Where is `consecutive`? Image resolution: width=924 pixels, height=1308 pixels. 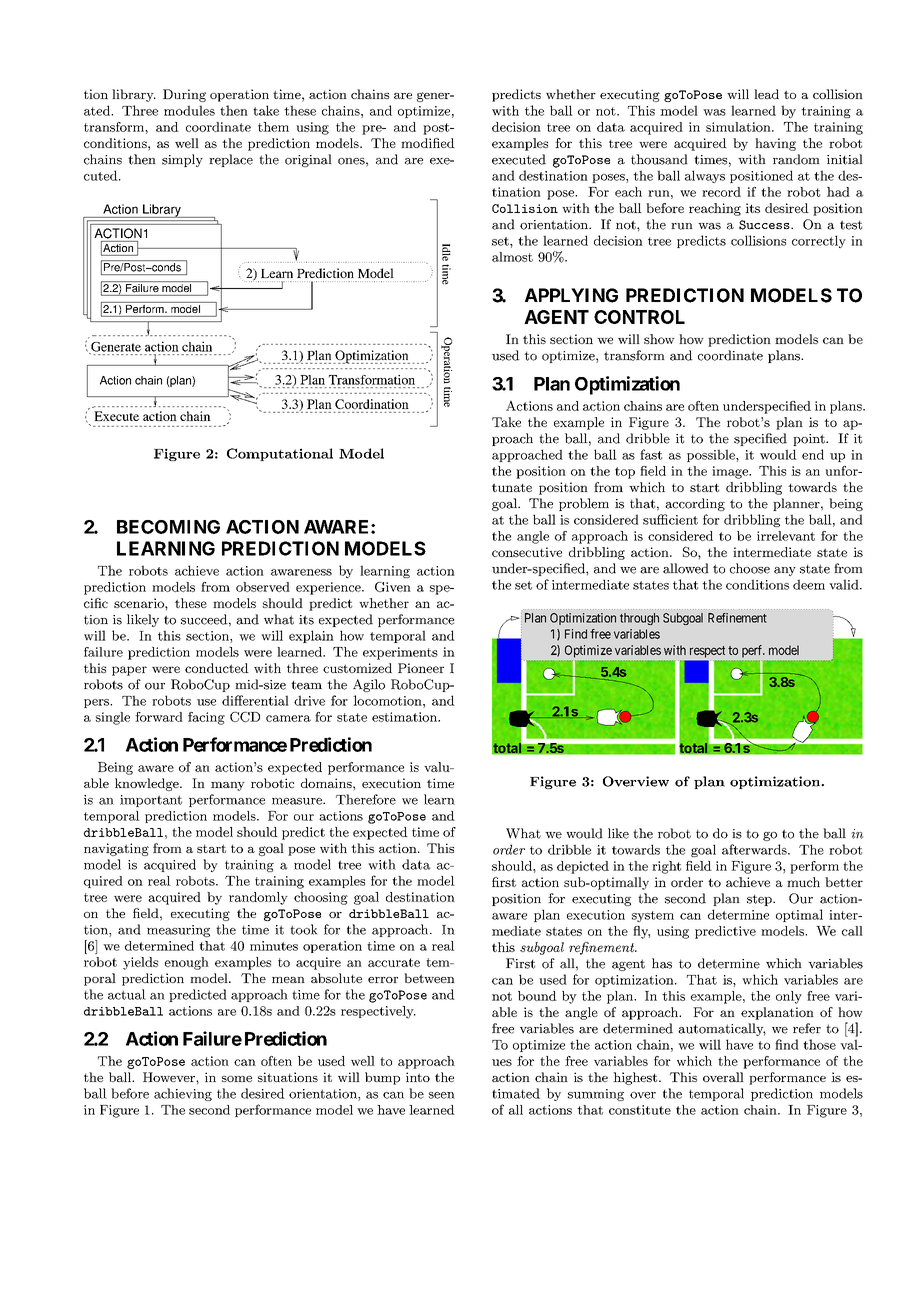 consecutive is located at coordinates (527, 552).
